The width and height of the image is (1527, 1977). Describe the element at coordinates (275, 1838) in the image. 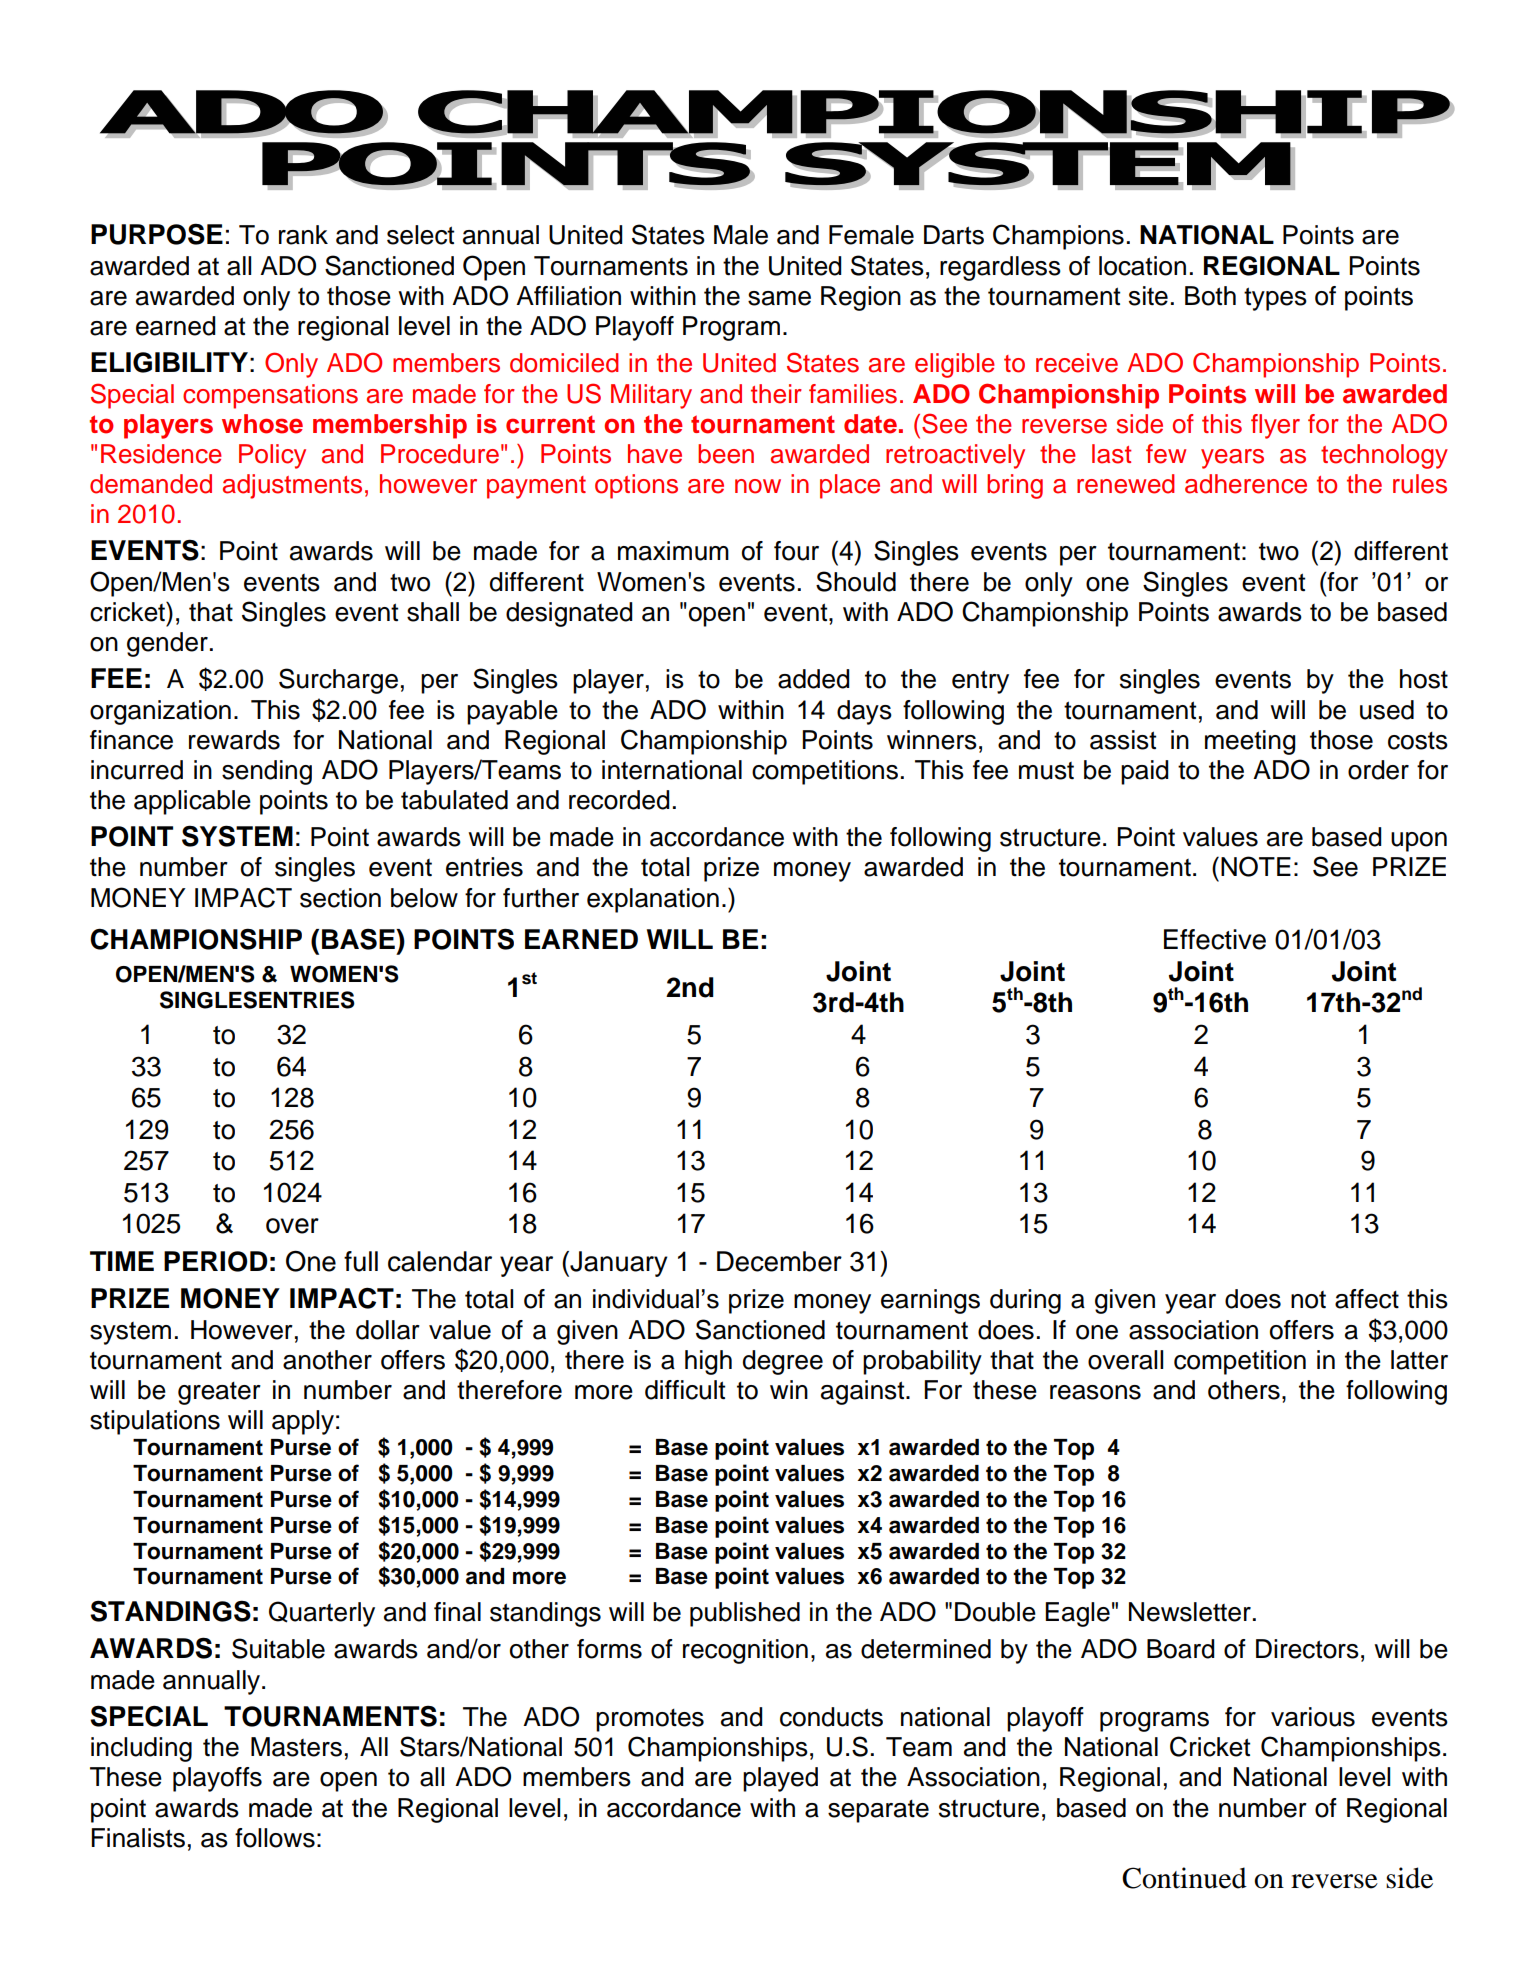

I see `follows` at that location.
